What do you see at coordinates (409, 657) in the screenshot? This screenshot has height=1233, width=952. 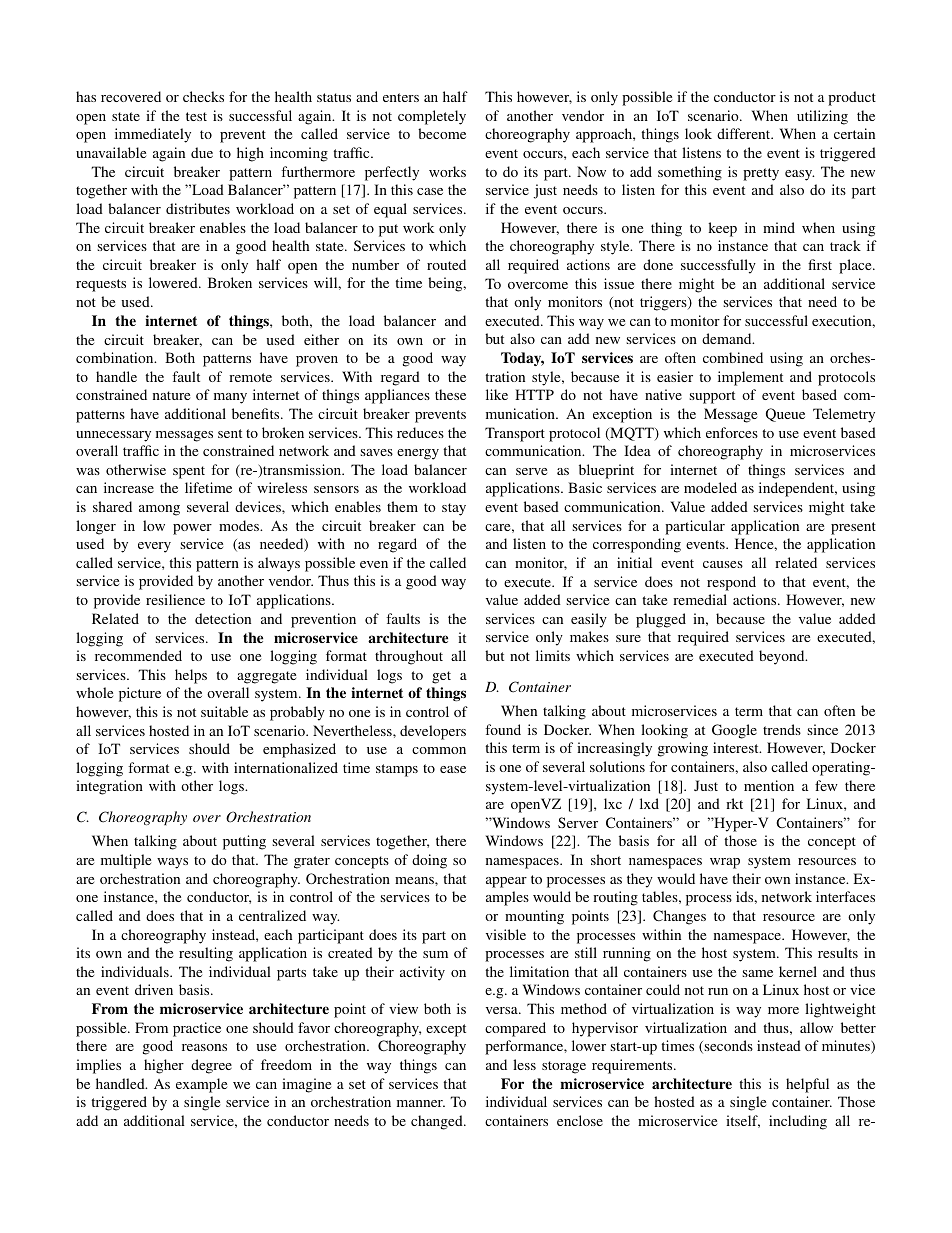 I see `throughout` at bounding box center [409, 657].
